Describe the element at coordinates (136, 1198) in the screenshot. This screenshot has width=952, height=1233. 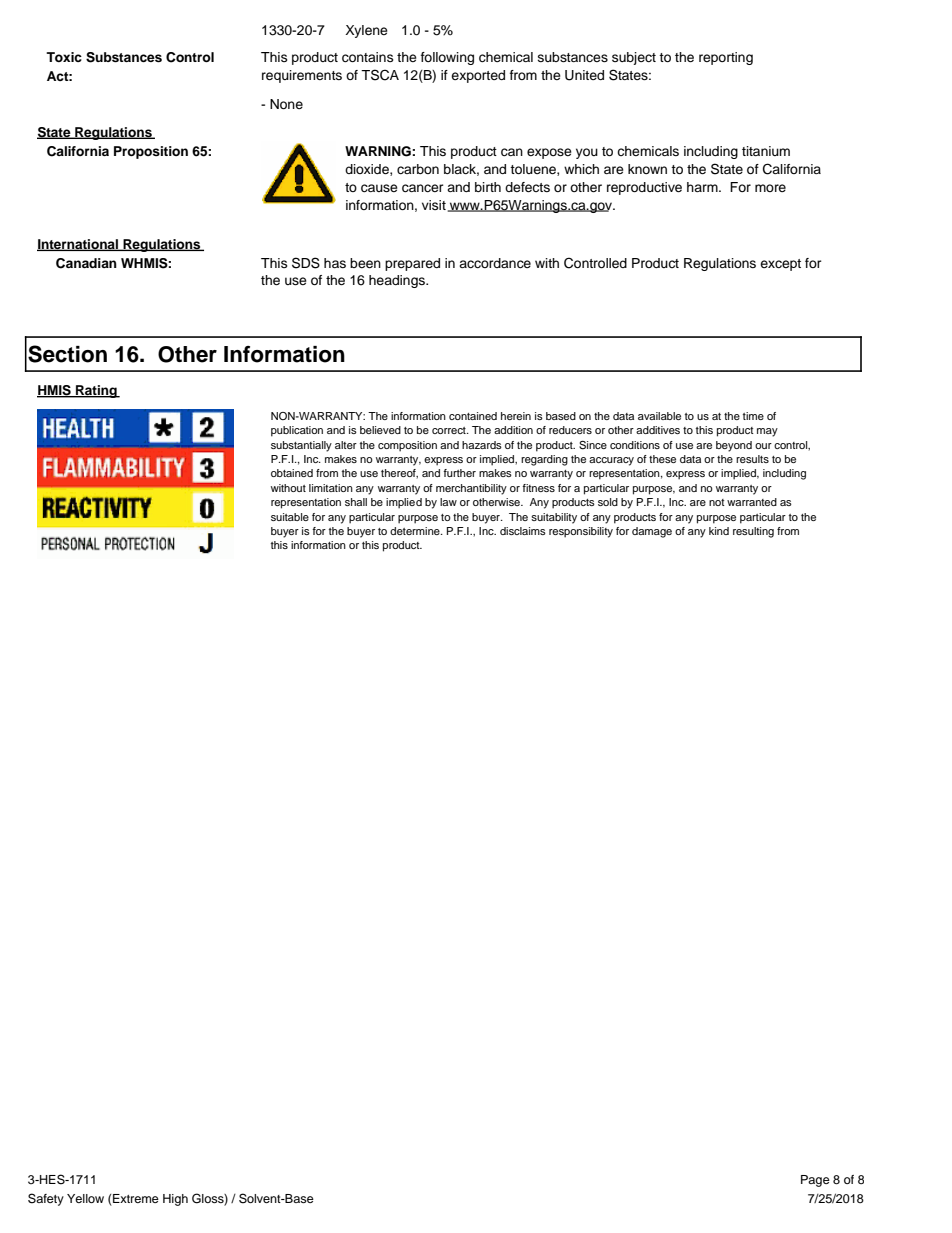
I see `Extreme` at that location.
